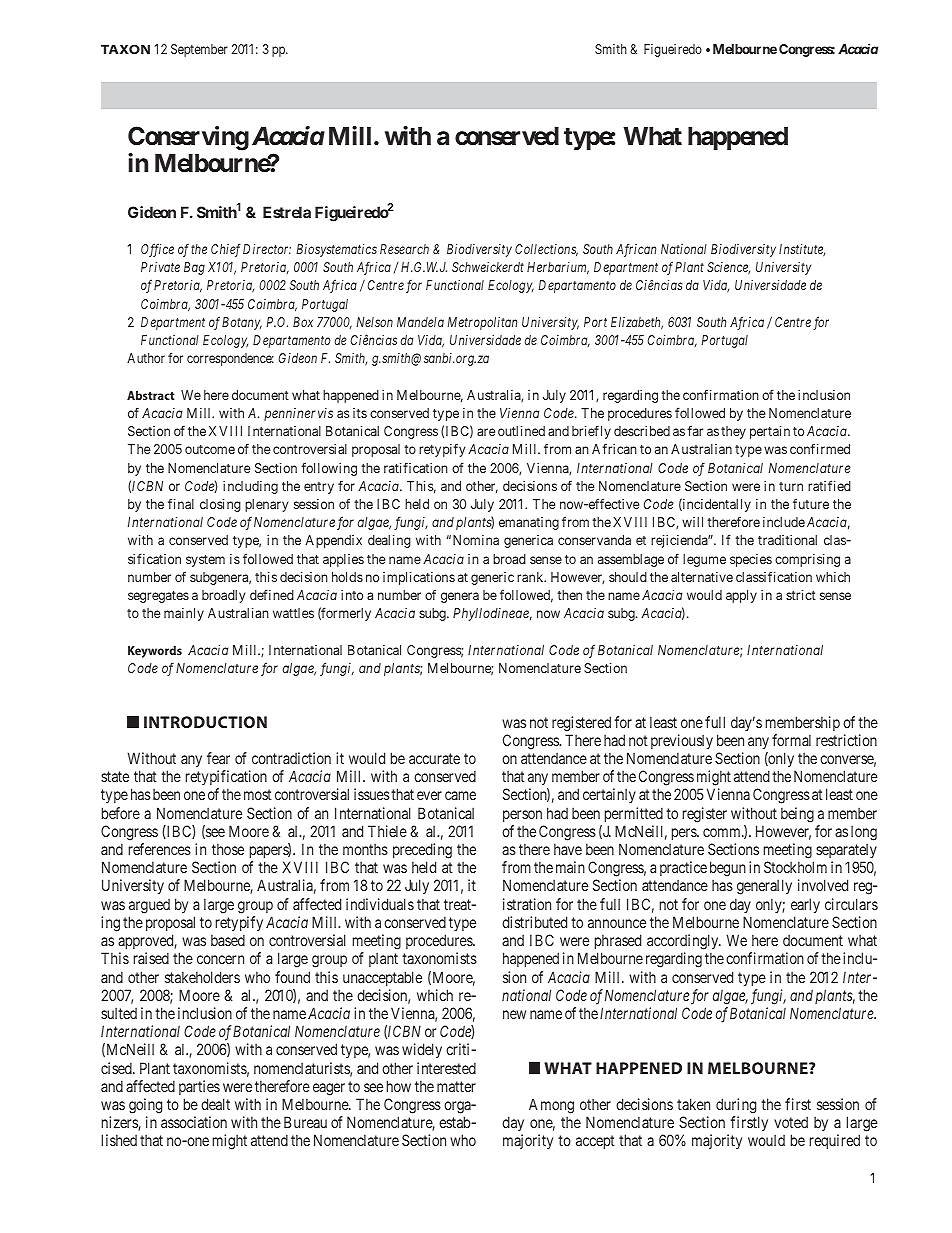 The height and width of the page is (1233, 952). Describe the element at coordinates (802, 250) in the page. I see `Institute` at that location.
